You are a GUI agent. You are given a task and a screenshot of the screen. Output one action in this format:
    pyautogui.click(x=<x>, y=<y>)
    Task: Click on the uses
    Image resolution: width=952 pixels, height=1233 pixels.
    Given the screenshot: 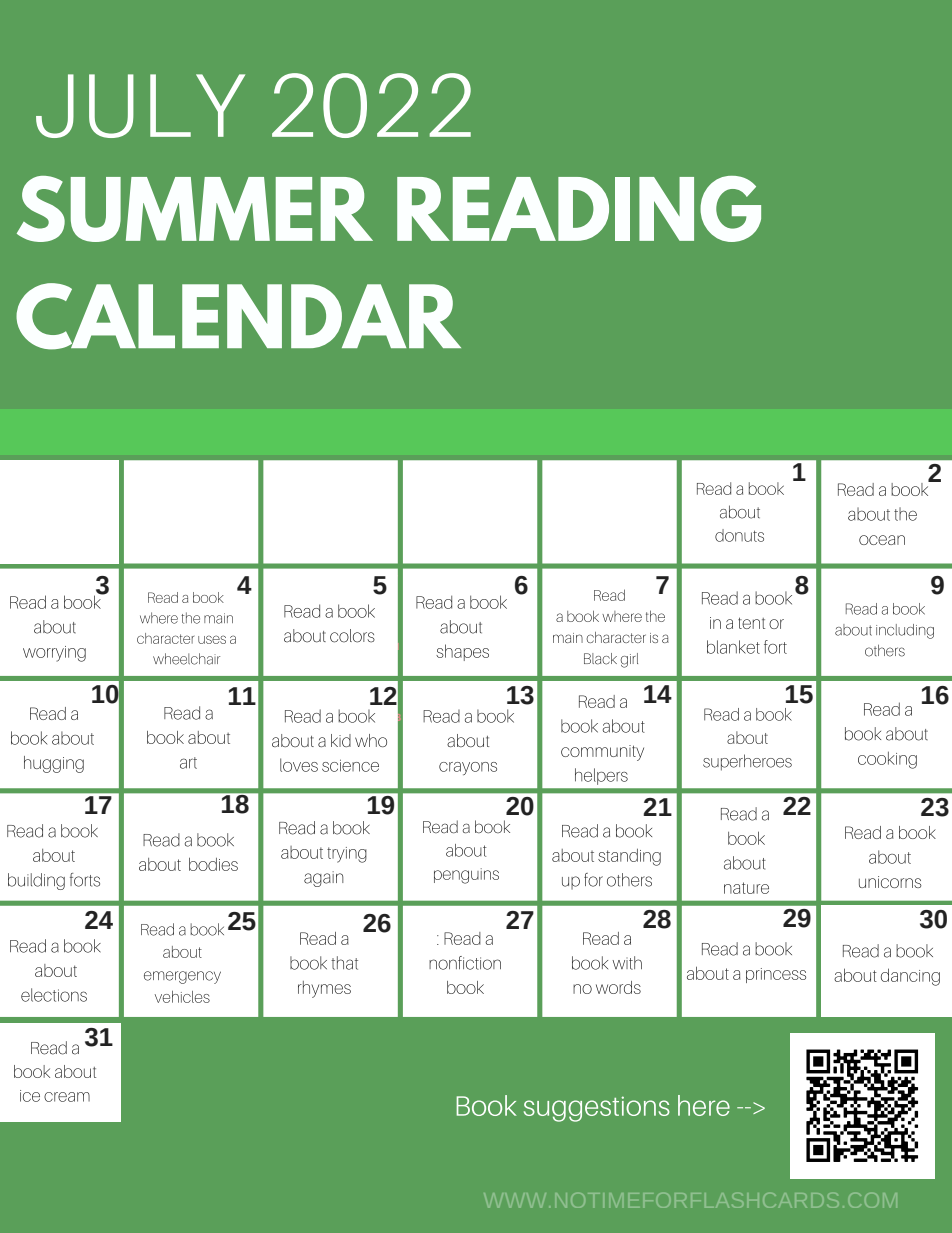 What is the action you would take?
    pyautogui.click(x=212, y=639)
